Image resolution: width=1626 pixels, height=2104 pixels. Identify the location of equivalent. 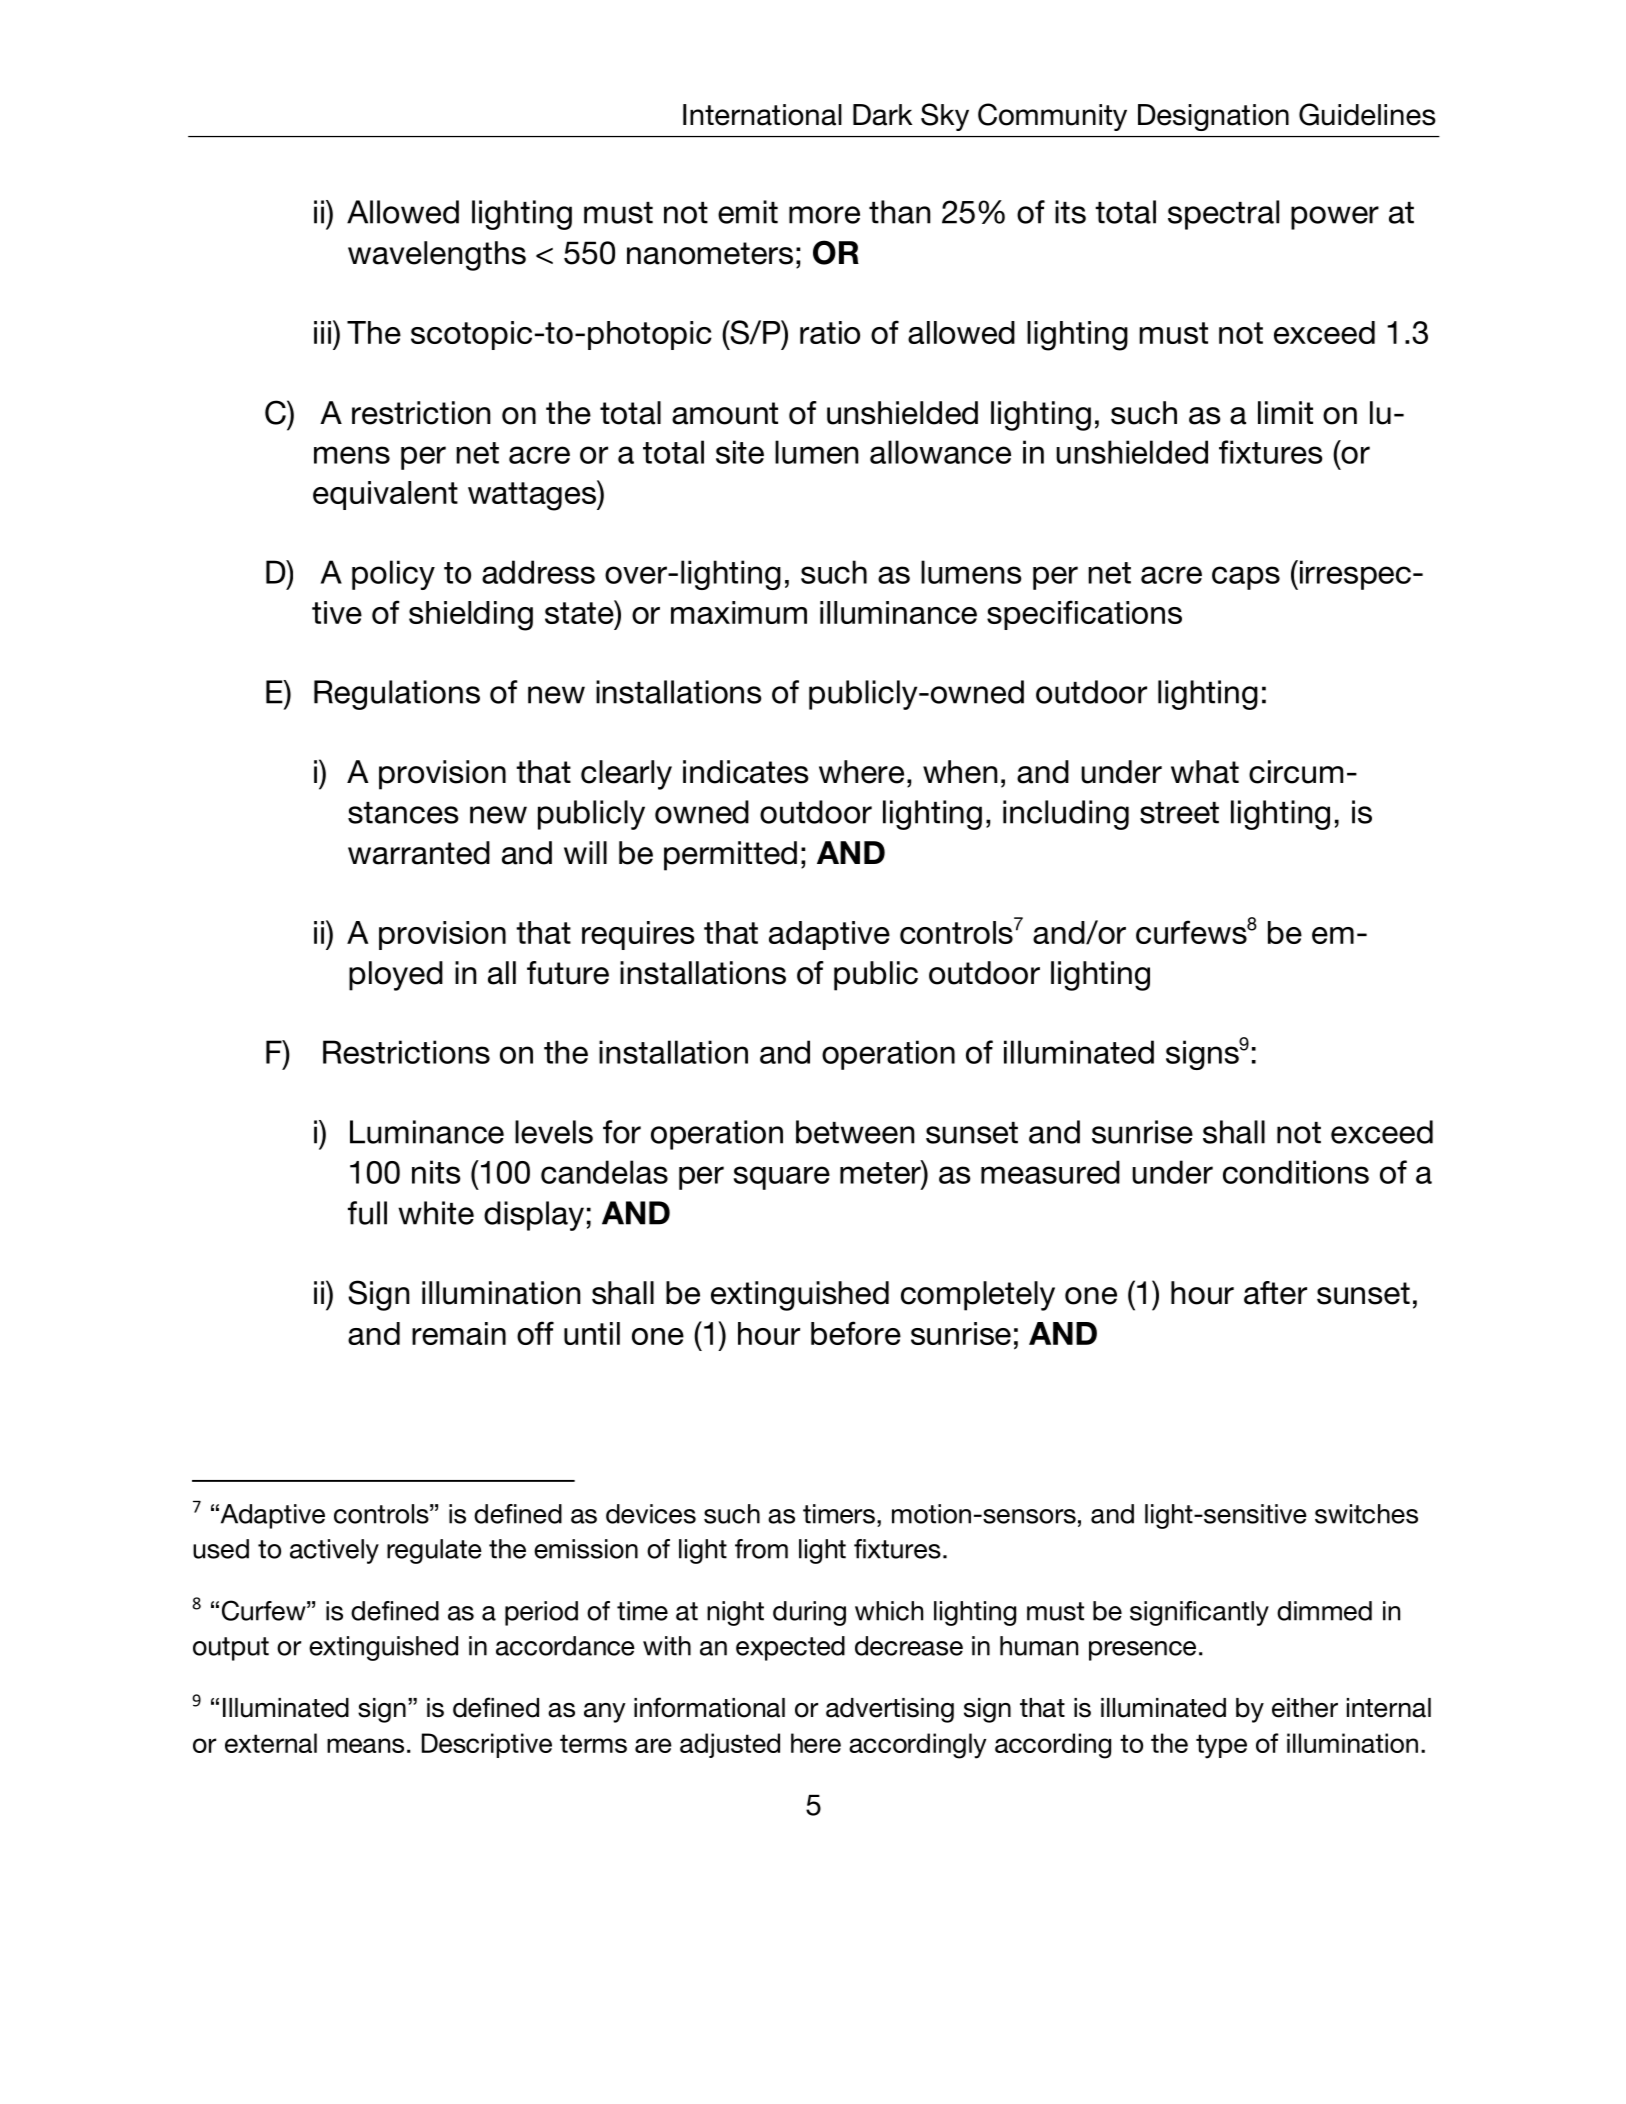
(385, 495).
